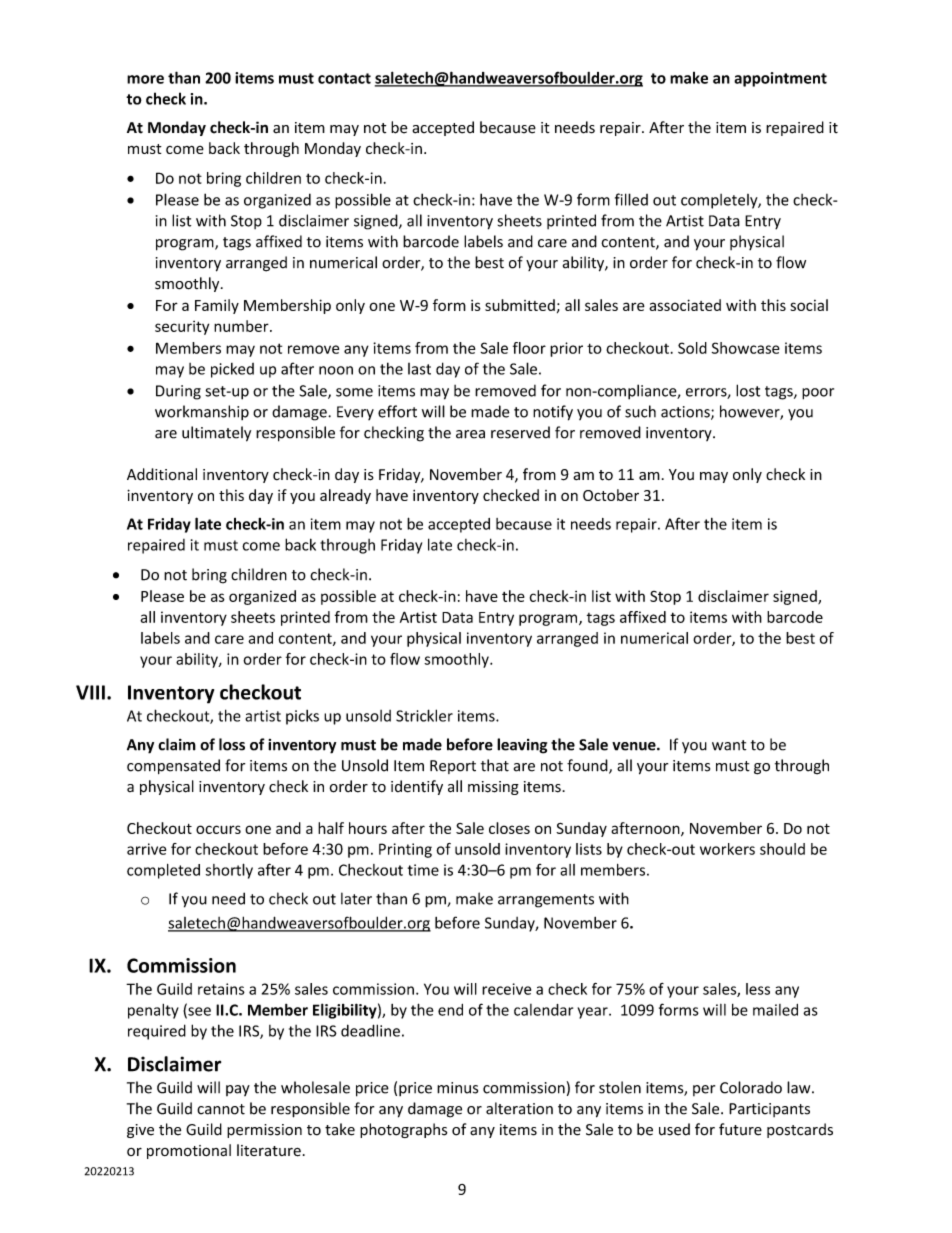 Image resolution: width=952 pixels, height=1233 pixels. What do you see at coordinates (162, 474) in the screenshot?
I see `Additional` at bounding box center [162, 474].
